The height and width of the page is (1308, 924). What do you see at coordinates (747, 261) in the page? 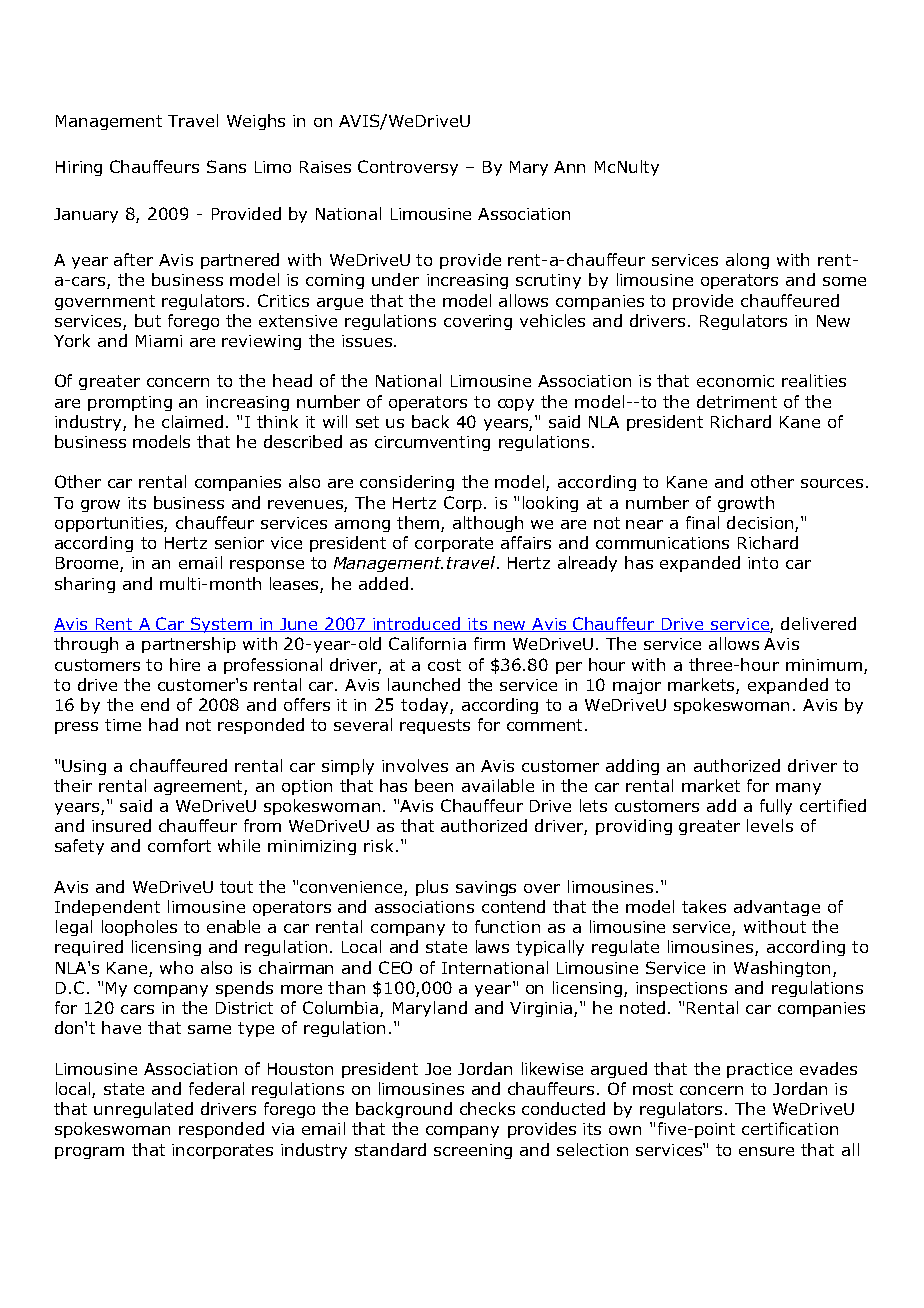
I see `along` at bounding box center [747, 261].
